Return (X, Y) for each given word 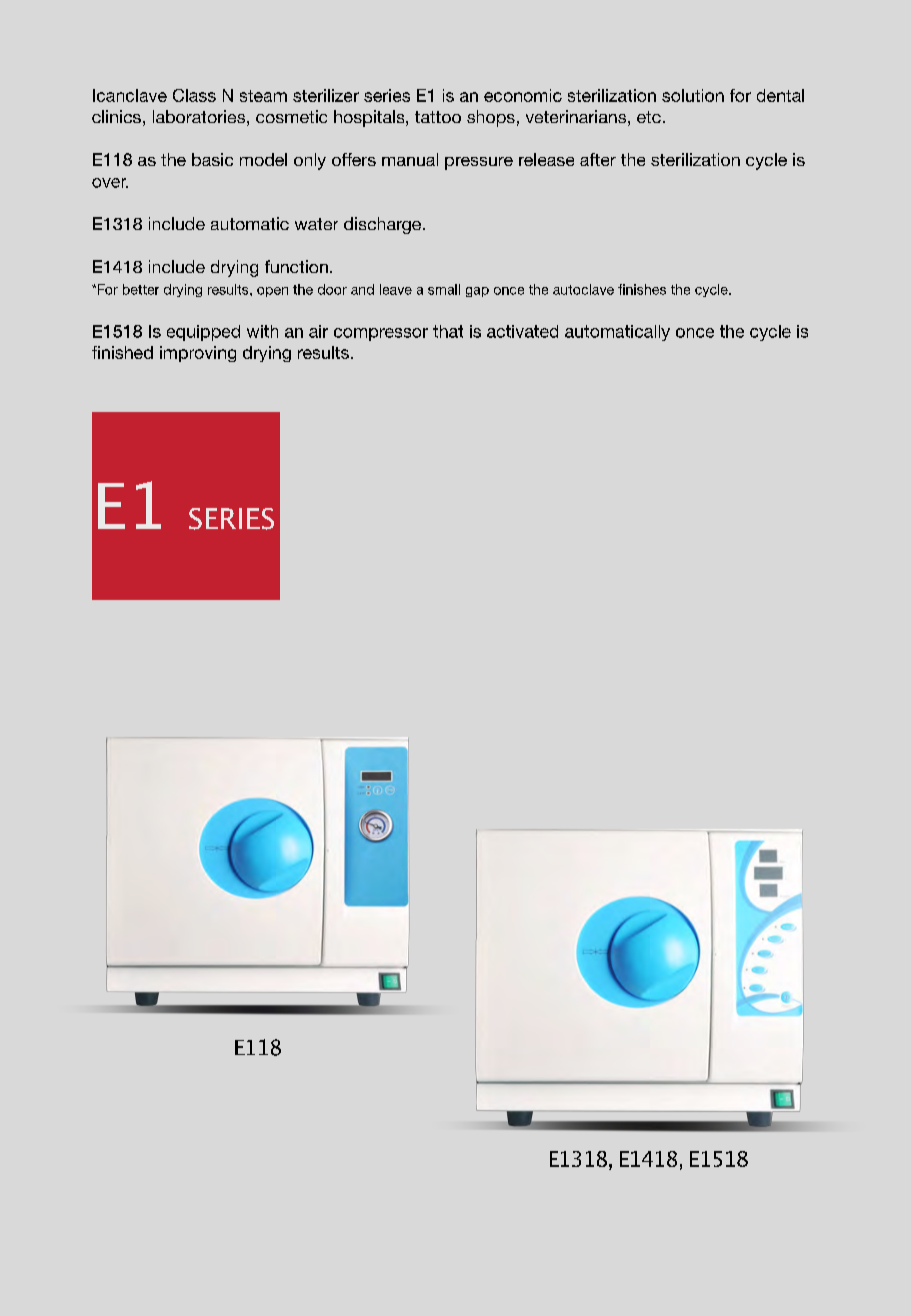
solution (693, 95)
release (546, 159)
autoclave (583, 289)
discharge (382, 225)
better (141, 289)
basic (212, 159)
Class (194, 95)
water (316, 224)
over (110, 183)
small (444, 289)
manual (410, 159)
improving (198, 354)
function (296, 266)
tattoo (438, 117)
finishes (642, 289)
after (598, 159)
